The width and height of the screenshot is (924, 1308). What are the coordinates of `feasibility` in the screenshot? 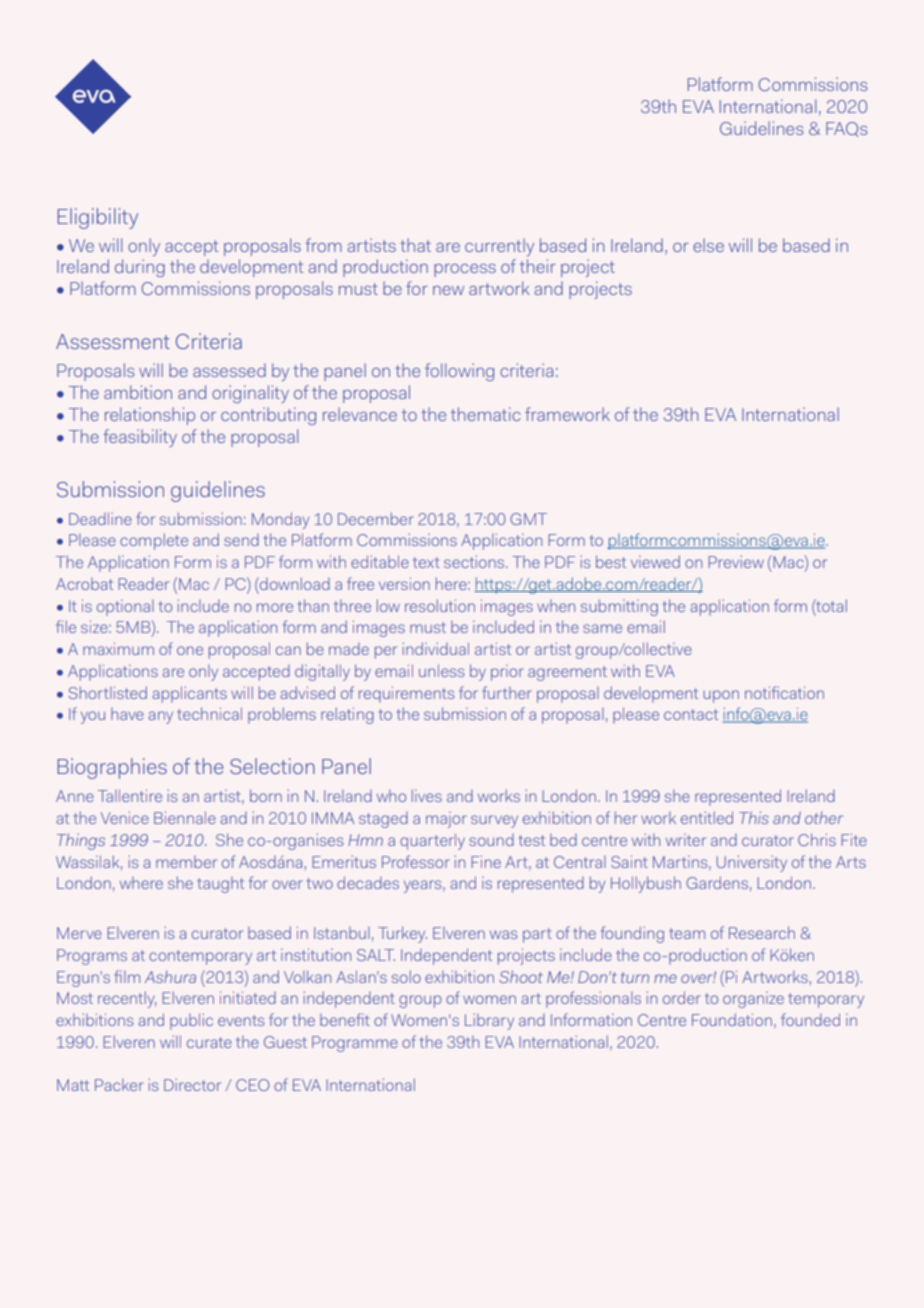 It's located at (140, 438).
